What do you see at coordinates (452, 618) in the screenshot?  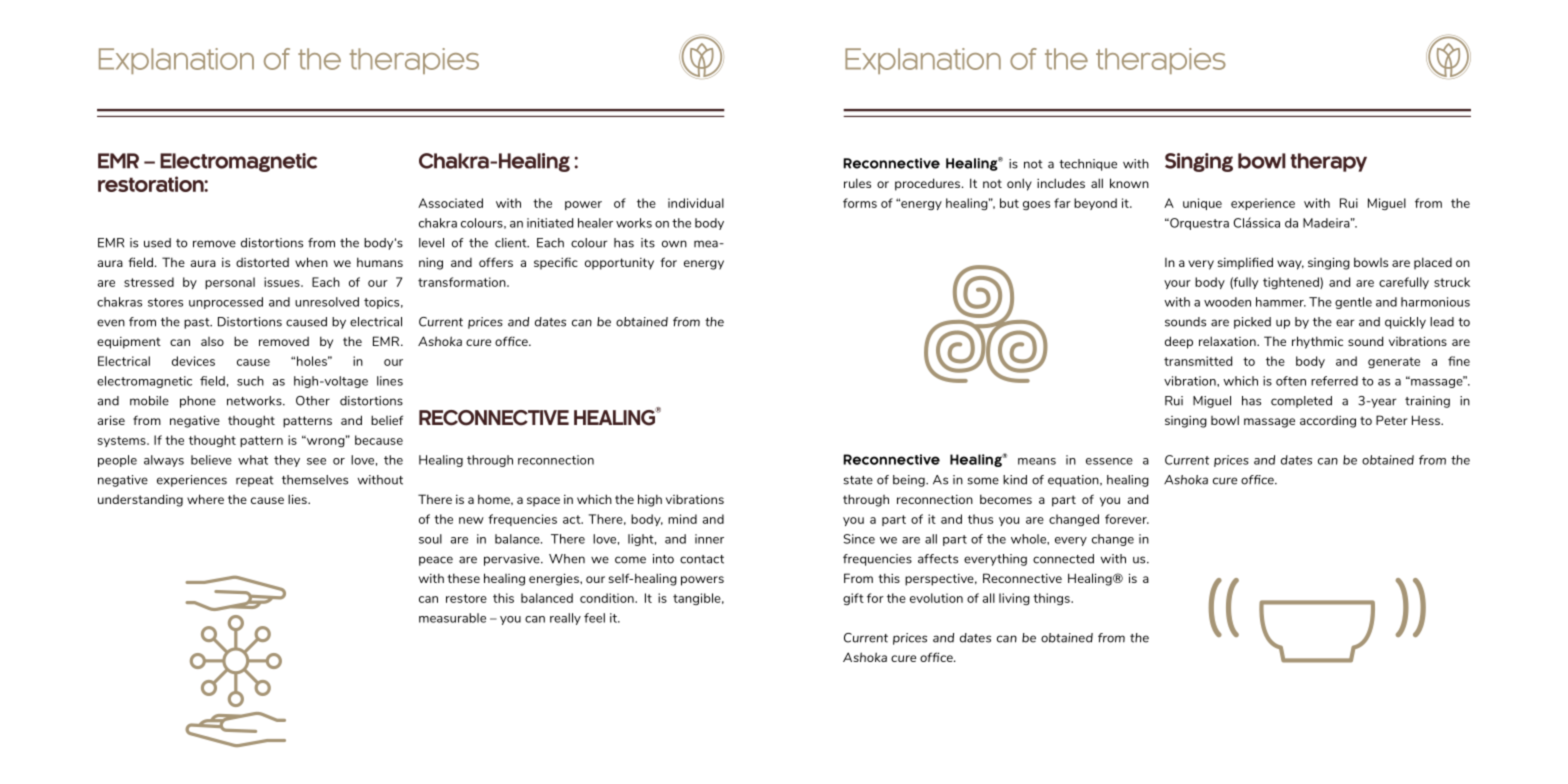 I see `measurable` at bounding box center [452, 618].
